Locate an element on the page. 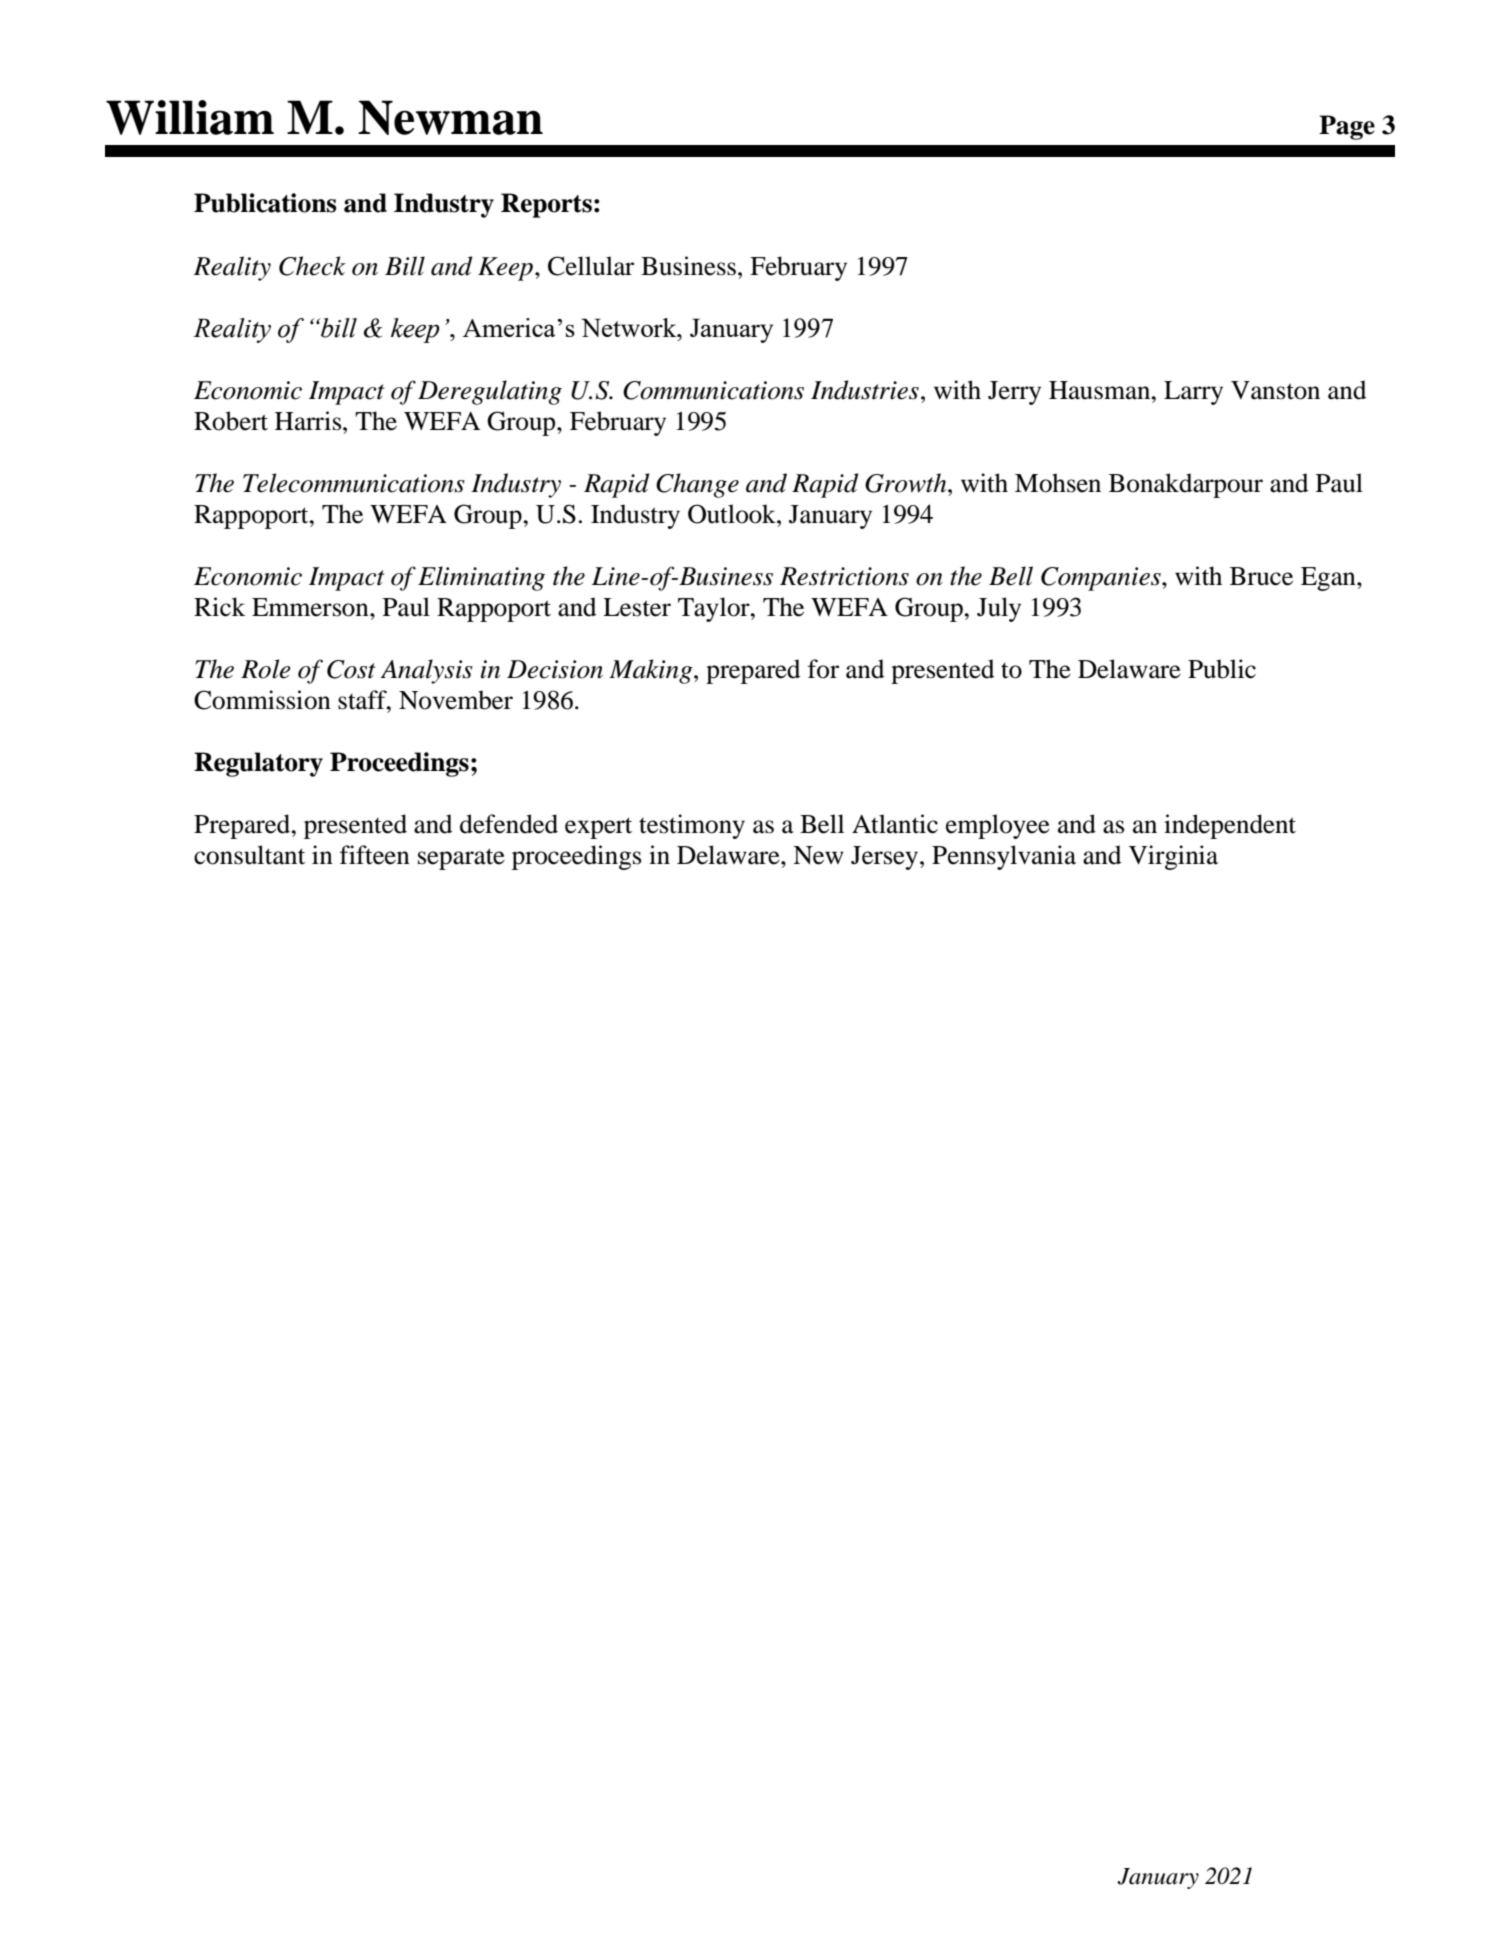 This page has width=1501, height=1942. Reports is located at coordinates (546, 205).
